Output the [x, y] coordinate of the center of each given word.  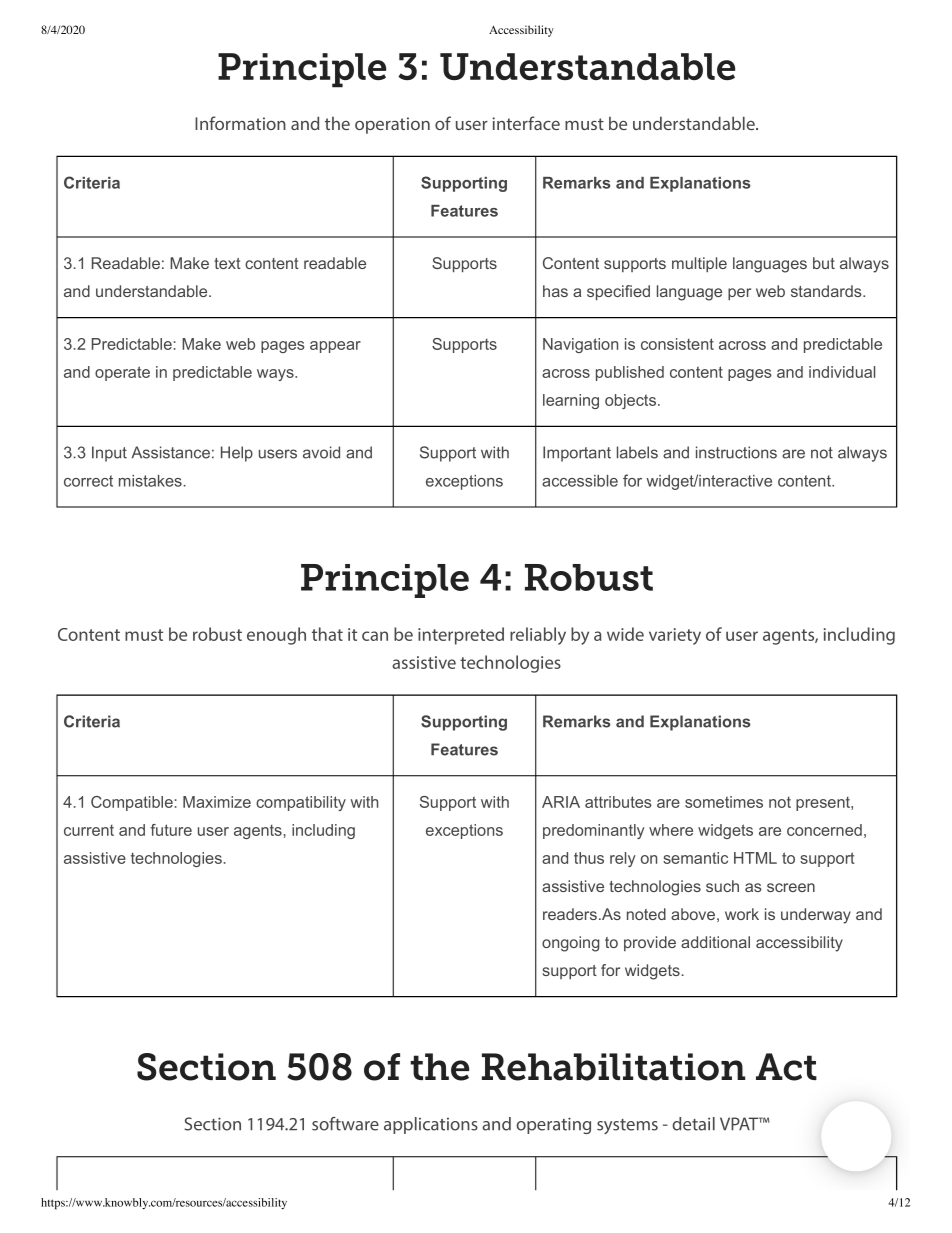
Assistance [171, 452]
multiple [699, 264]
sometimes [724, 802]
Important [577, 454]
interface [526, 123]
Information [240, 123]
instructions [736, 452]
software [345, 1124]
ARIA [561, 802]
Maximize [217, 802]
